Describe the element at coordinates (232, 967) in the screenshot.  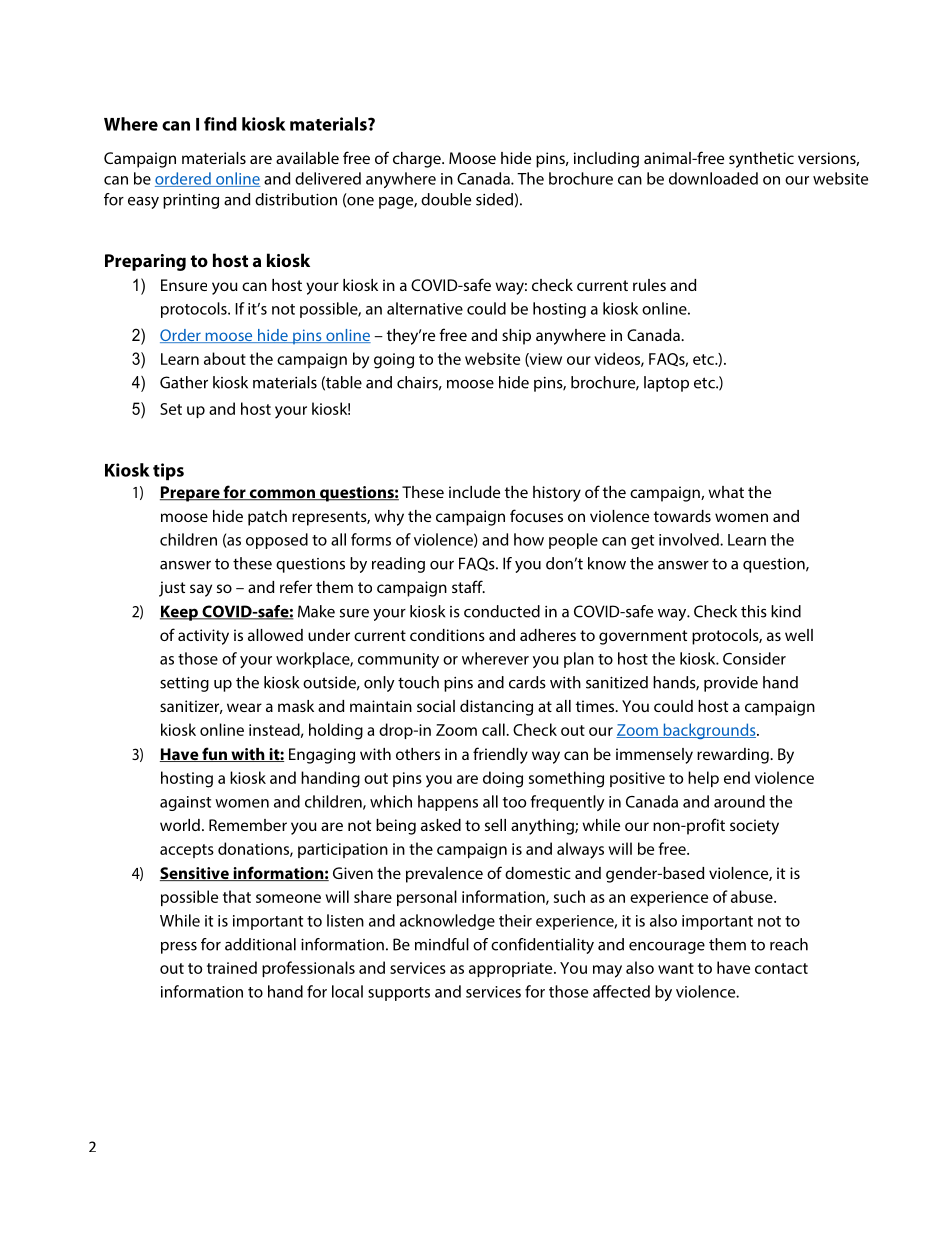
I see `trained` at that location.
